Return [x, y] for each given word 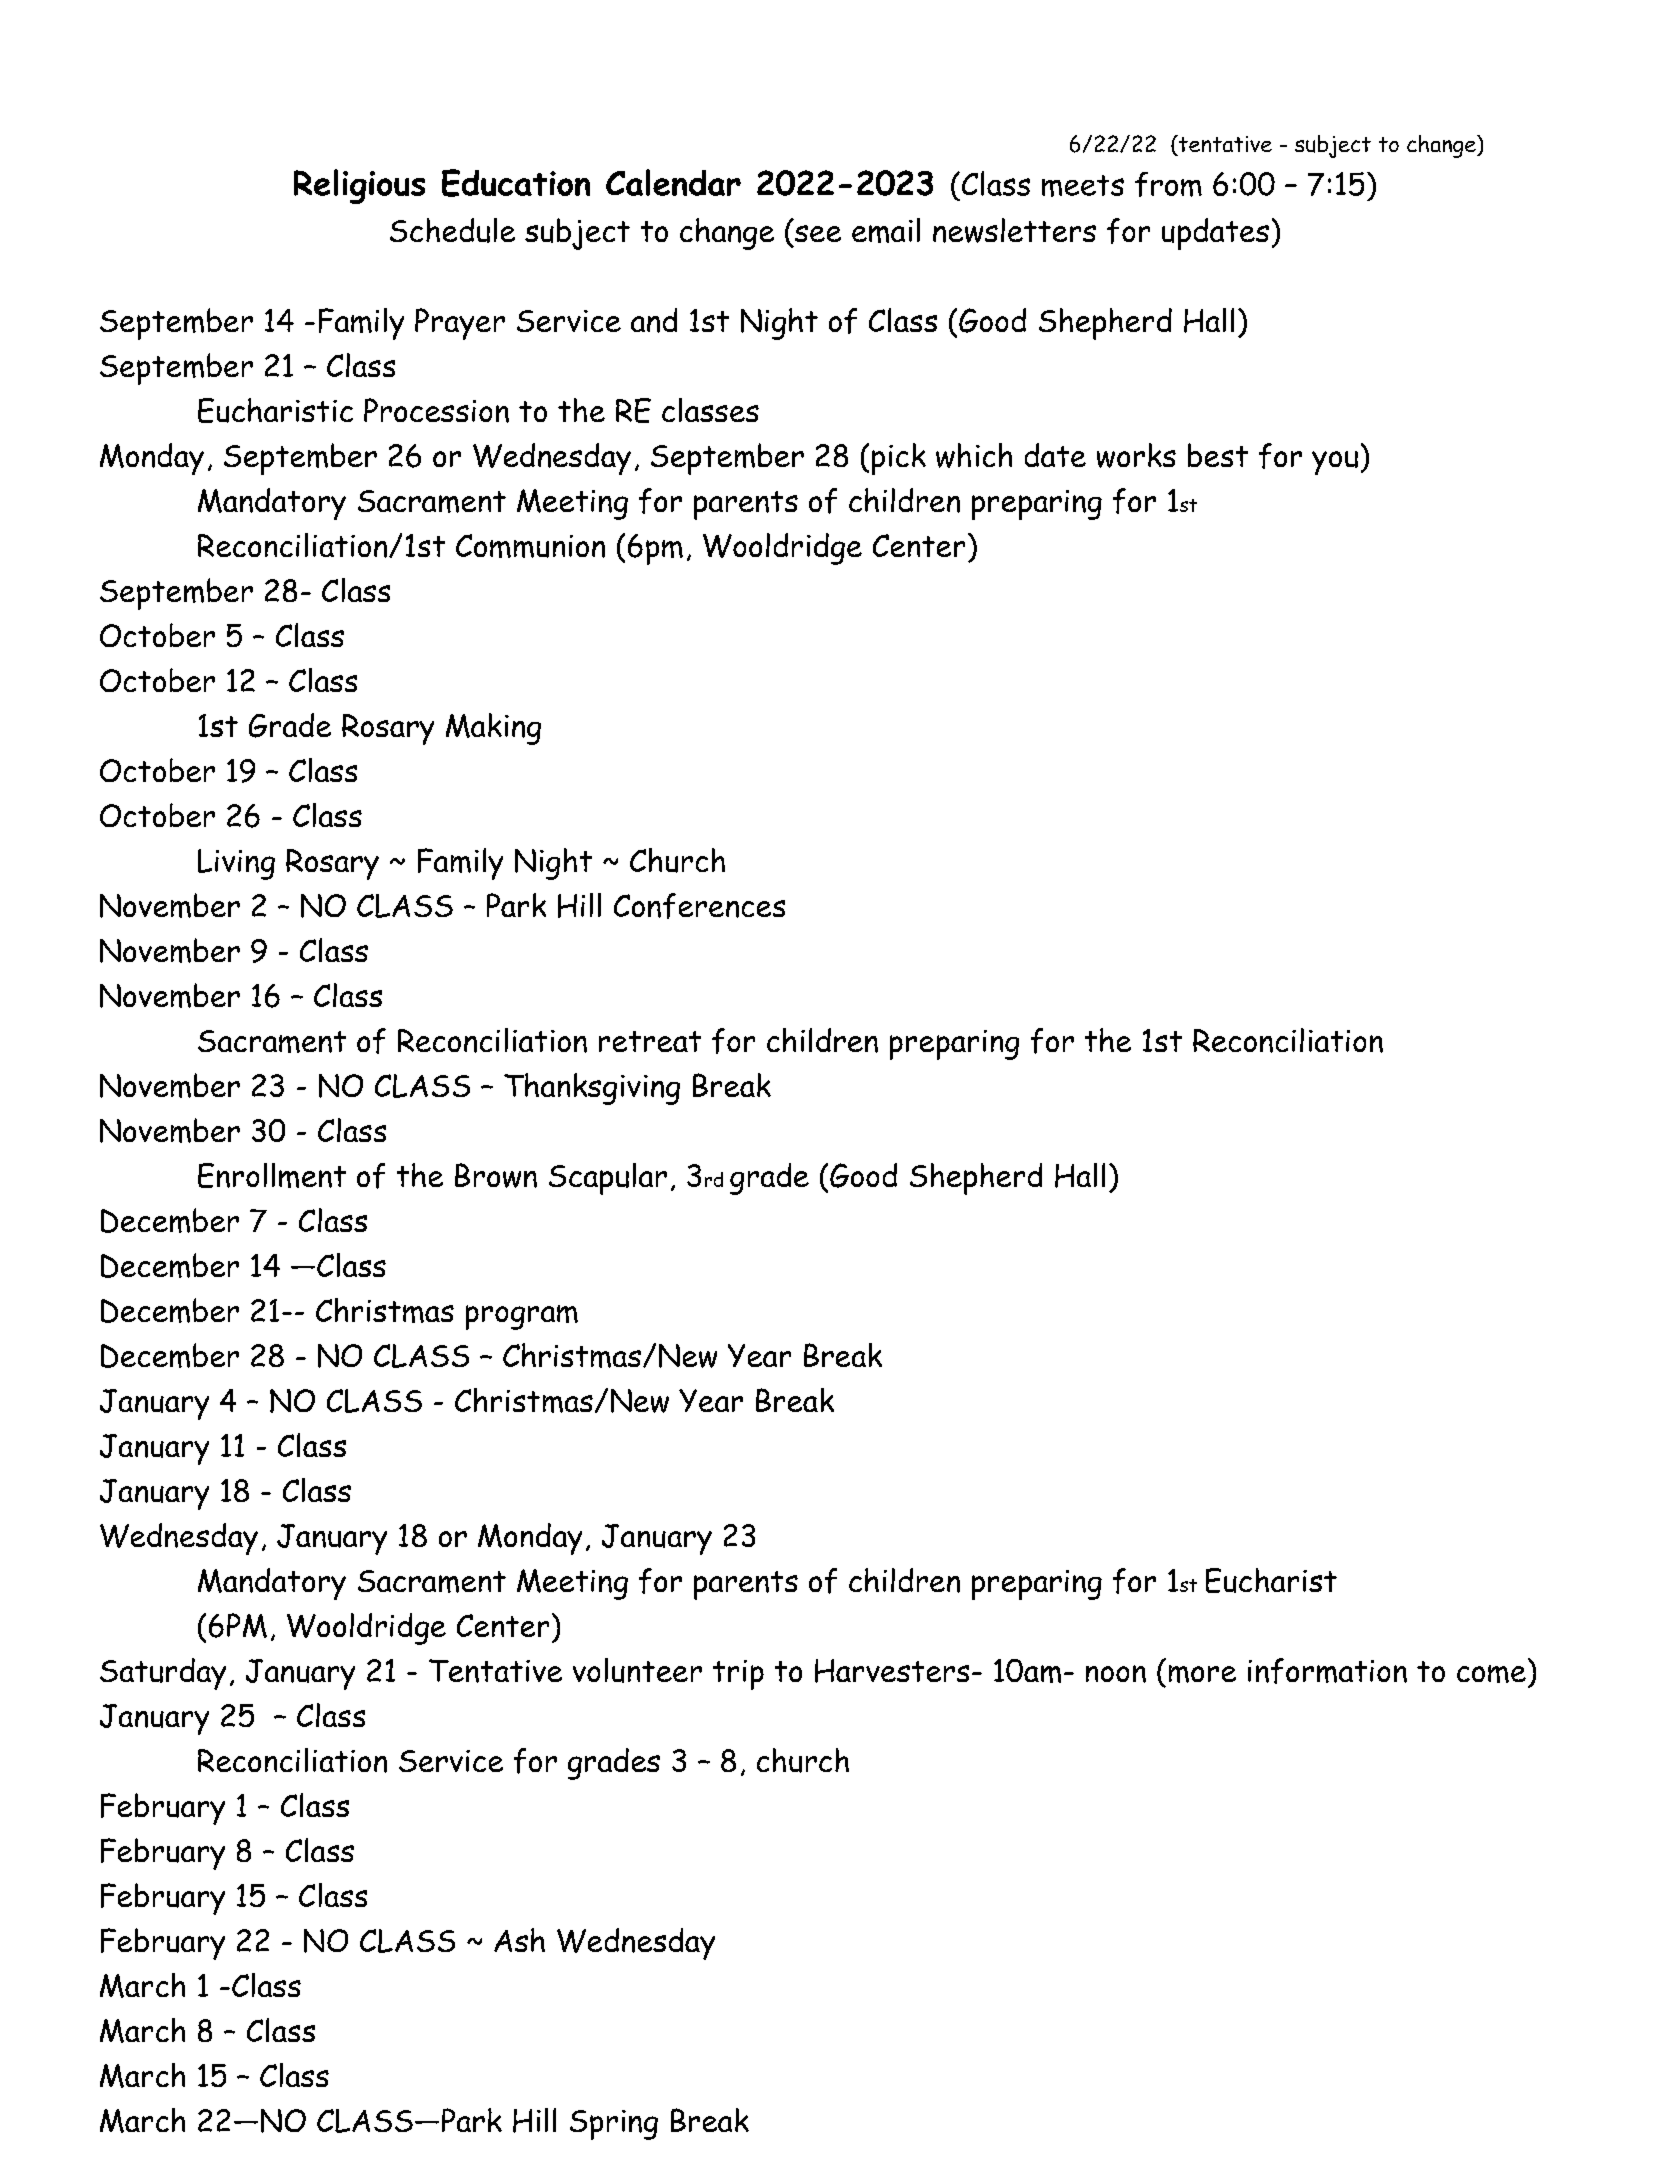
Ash [519, 1940]
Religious [359, 186]
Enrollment [272, 1175]
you [1335, 463]
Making [493, 729]
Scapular [608, 1179]
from [1168, 184]
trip [738, 1675]
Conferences [699, 906]
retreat [650, 1041]
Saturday [163, 1674]
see [818, 233]
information [1327, 1671]
